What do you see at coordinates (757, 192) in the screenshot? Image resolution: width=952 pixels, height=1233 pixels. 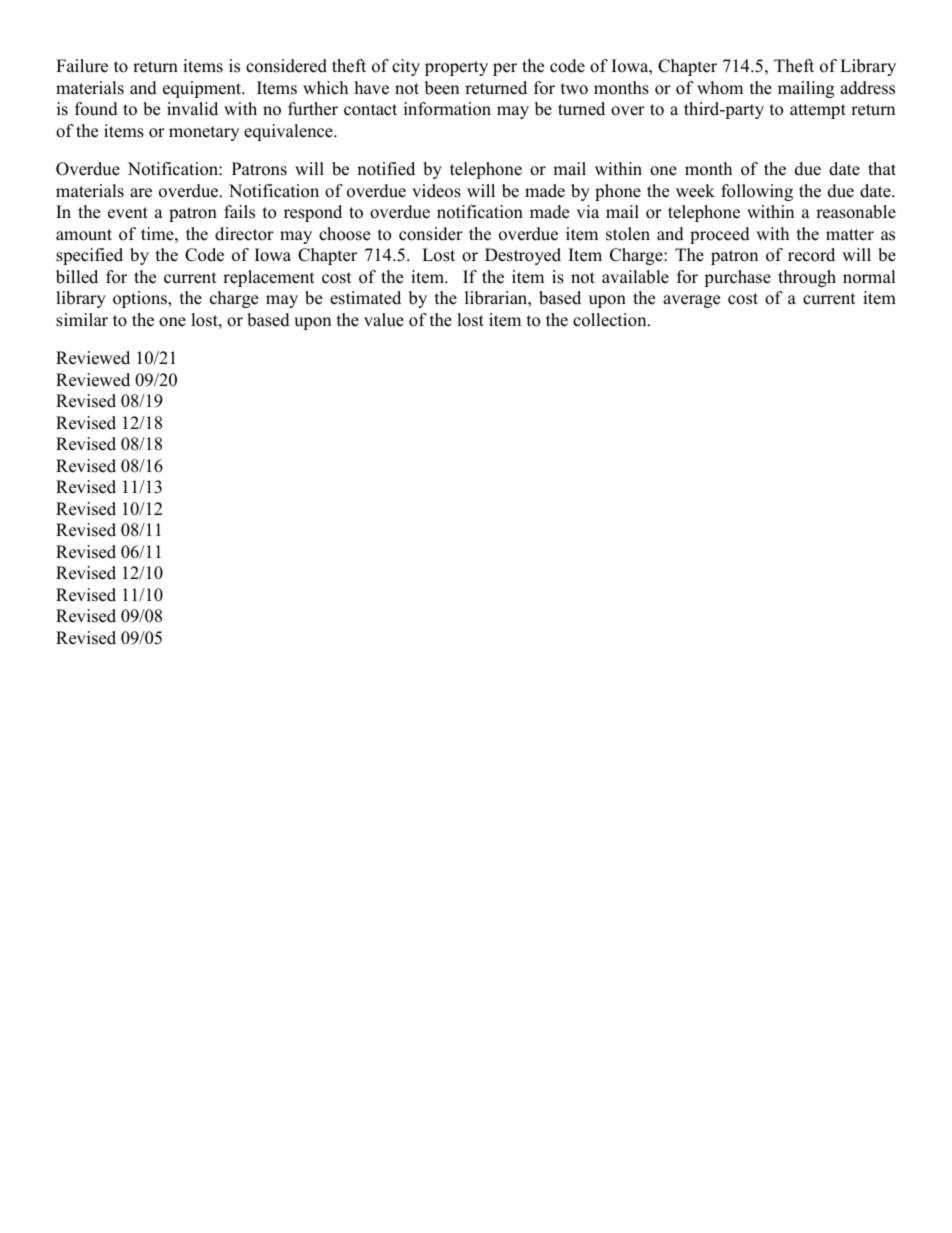 I see `following` at bounding box center [757, 192].
